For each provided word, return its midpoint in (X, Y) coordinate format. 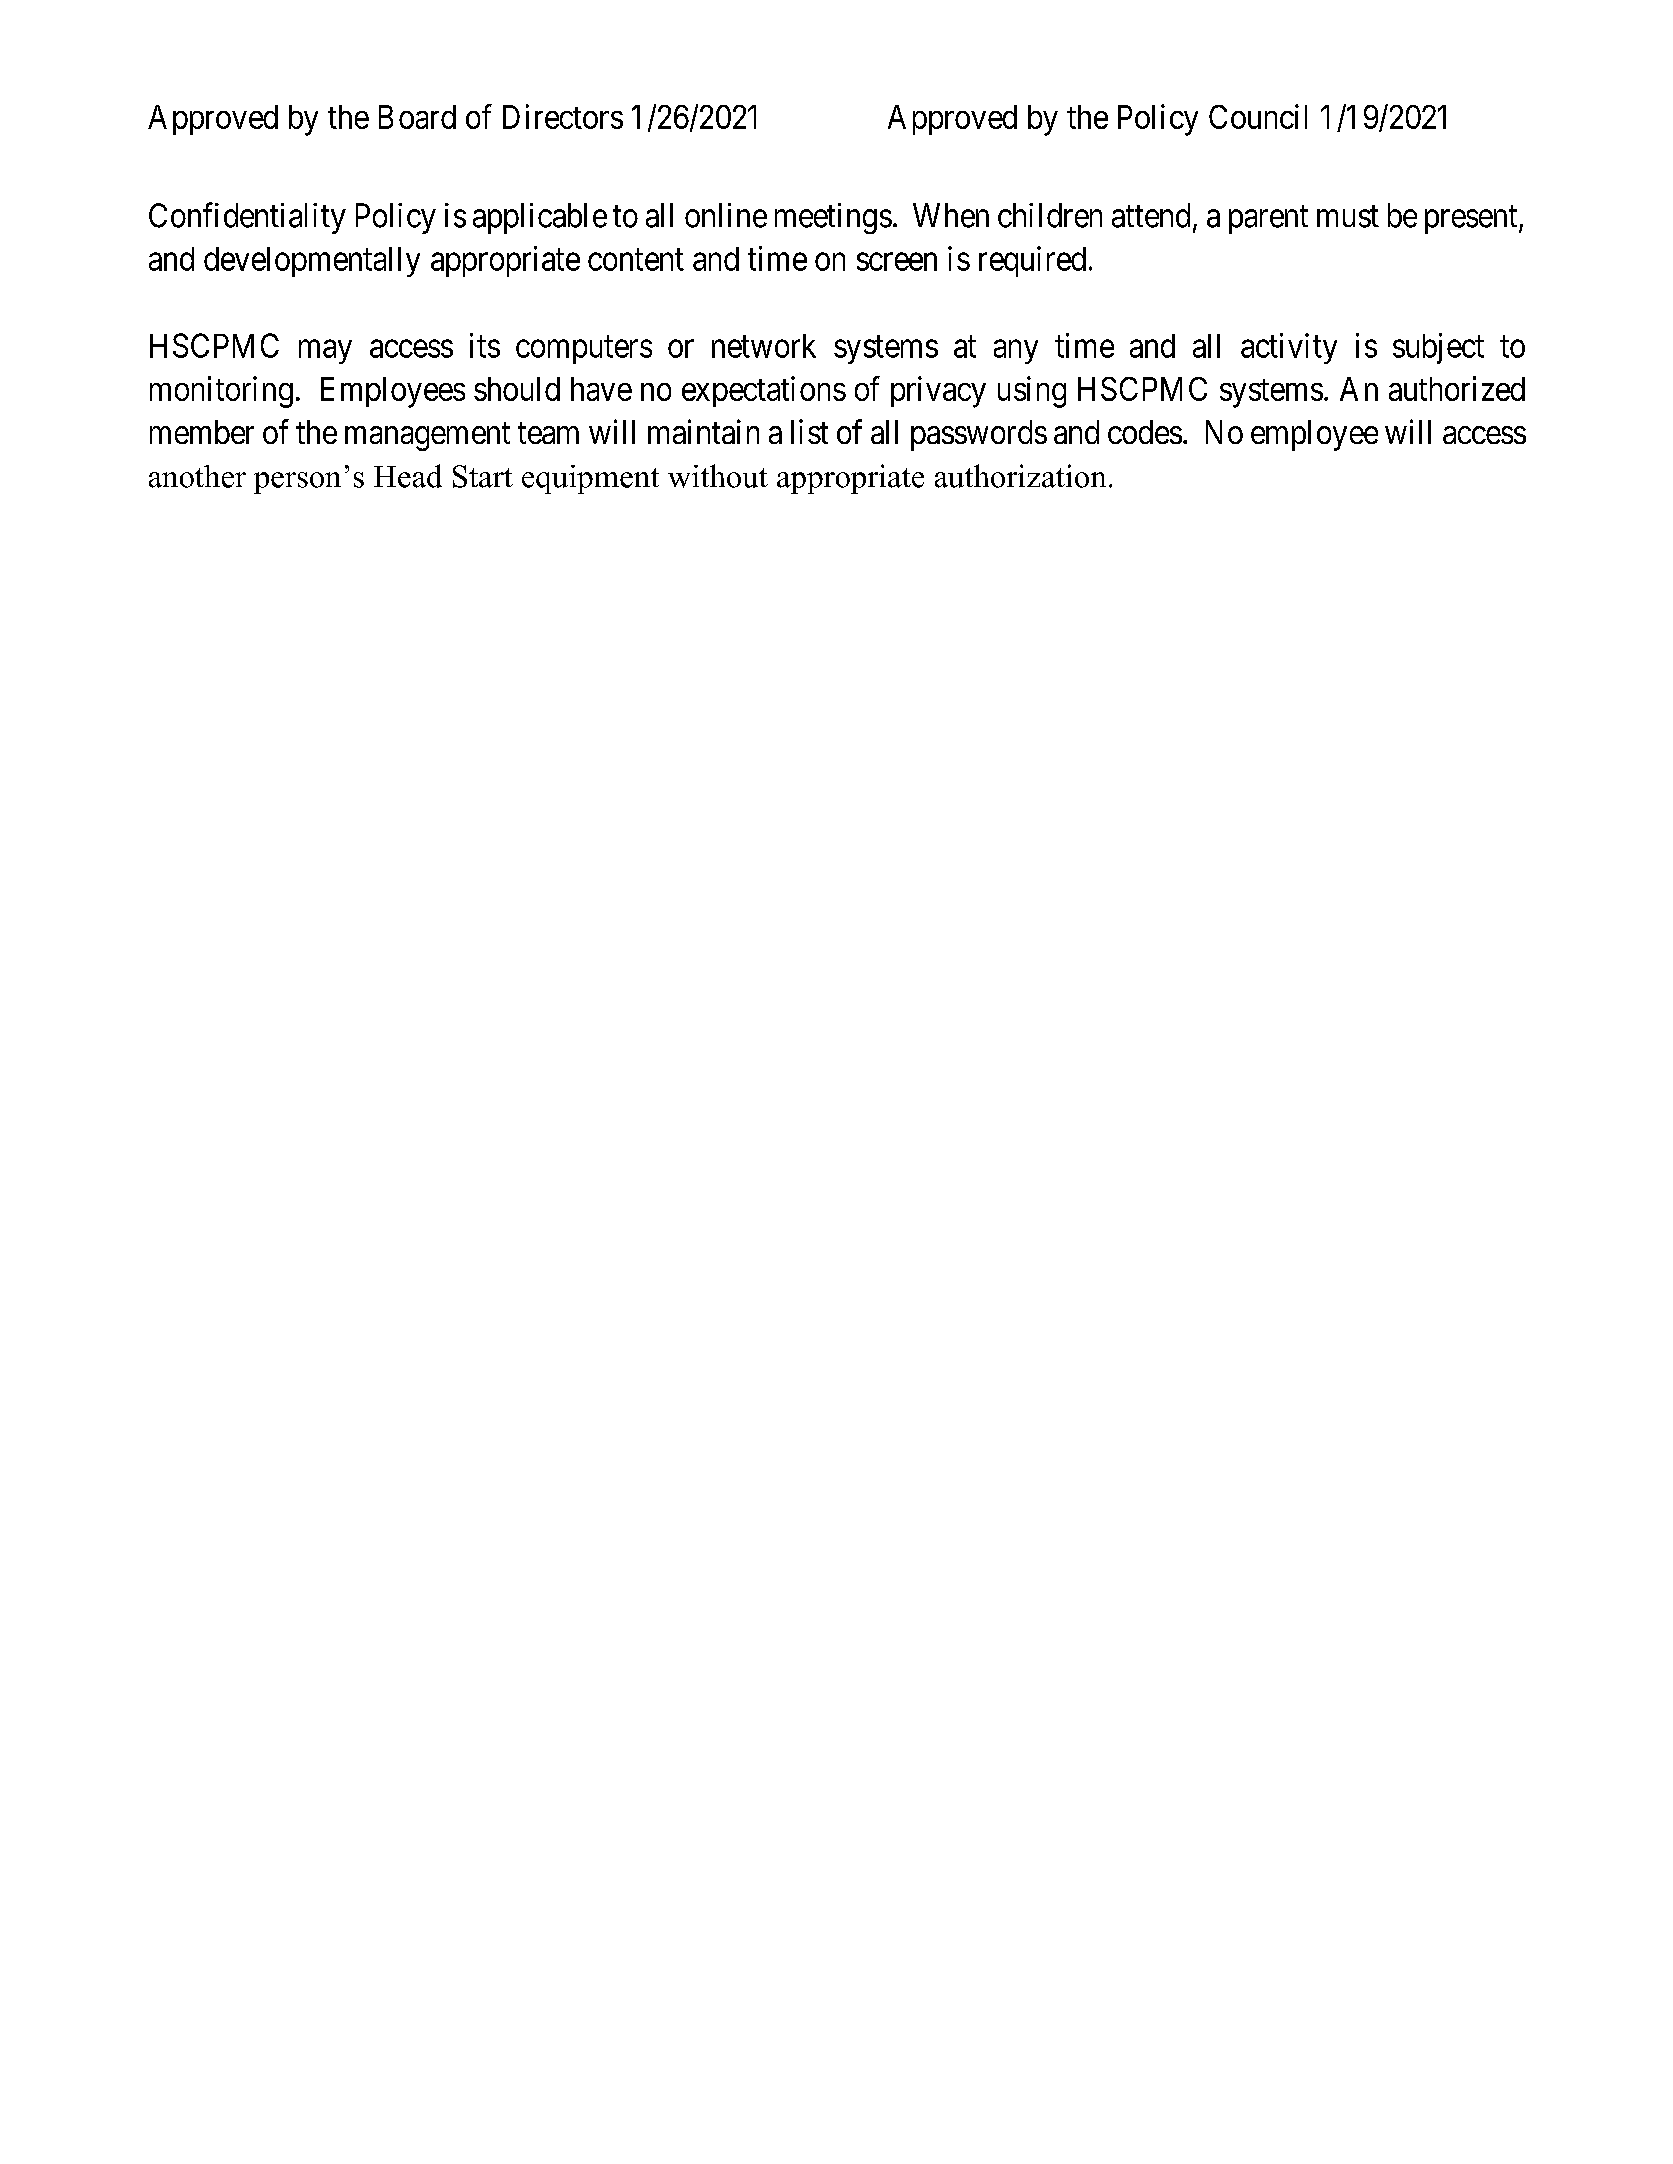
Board (417, 117)
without (718, 476)
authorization (1020, 476)
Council (1258, 116)
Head (408, 476)
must (1348, 217)
